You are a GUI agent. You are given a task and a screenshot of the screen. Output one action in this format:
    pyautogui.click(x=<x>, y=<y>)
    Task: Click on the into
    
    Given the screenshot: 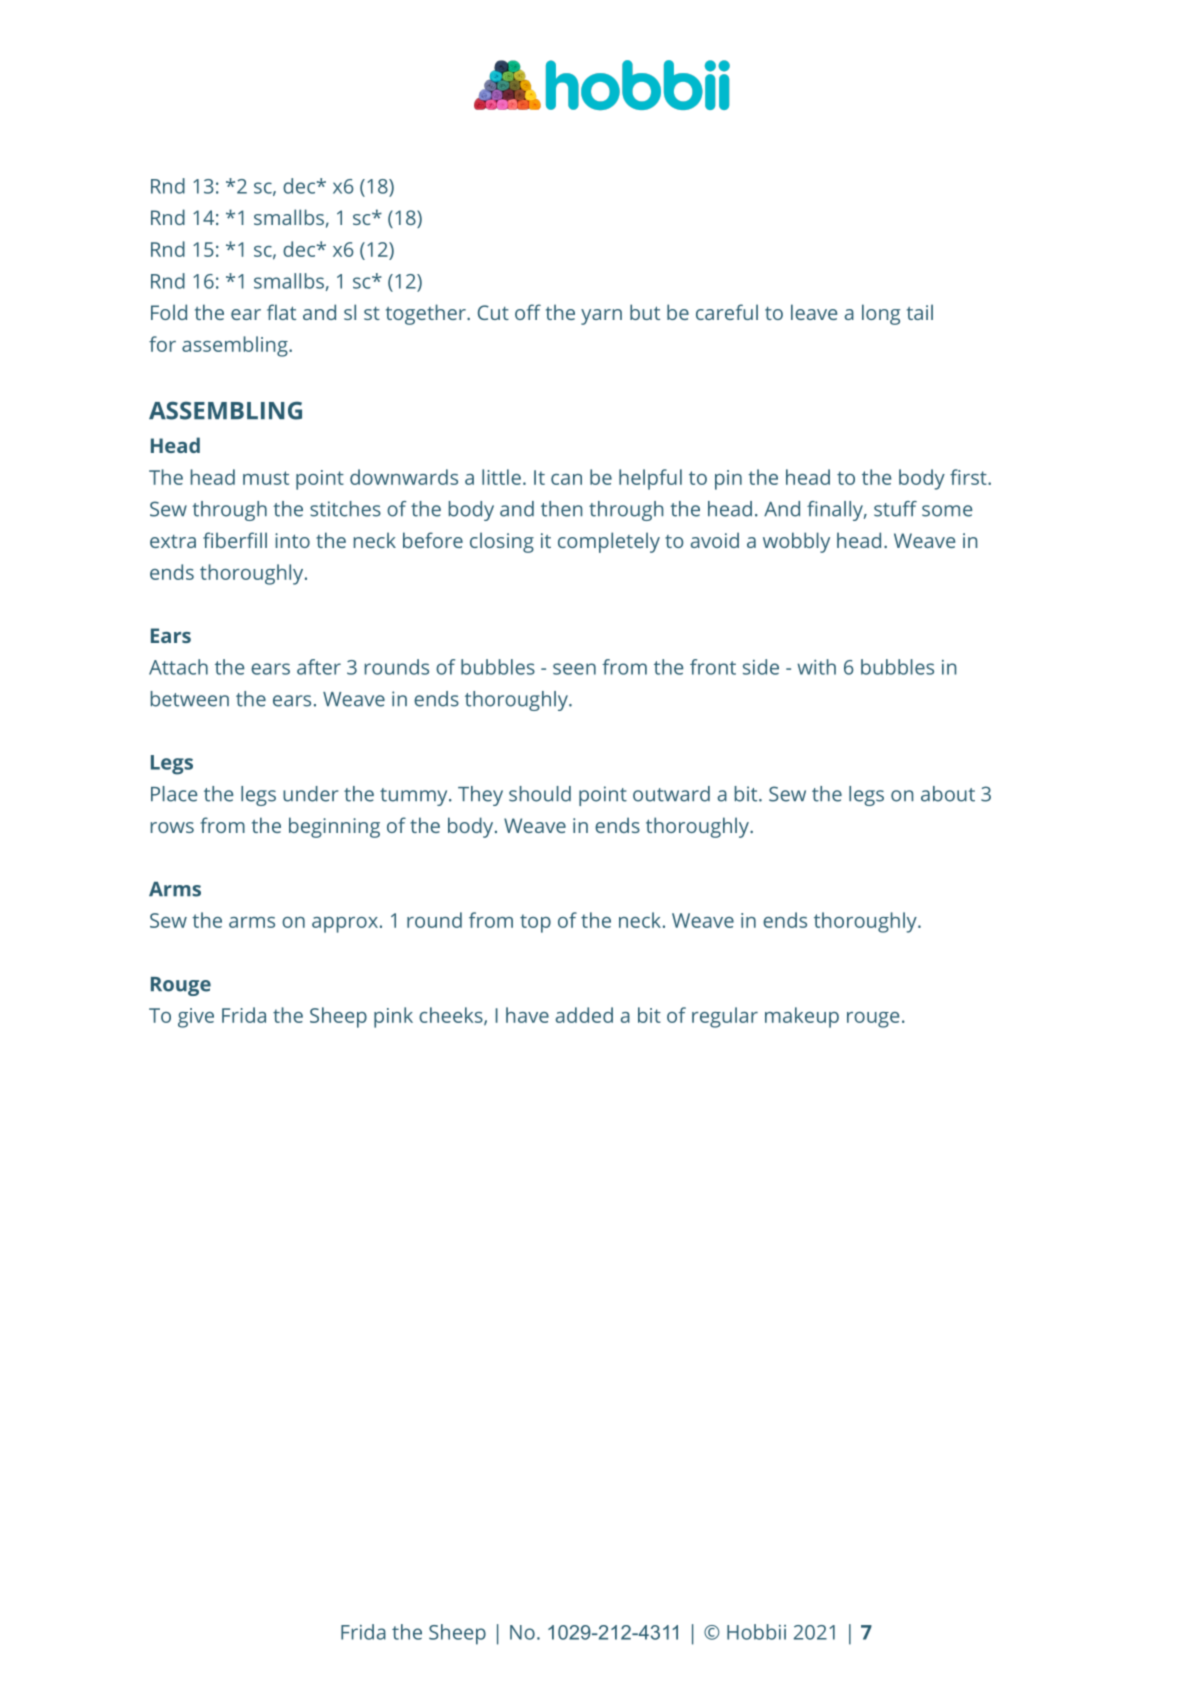 What is the action you would take?
    pyautogui.click(x=292, y=540)
